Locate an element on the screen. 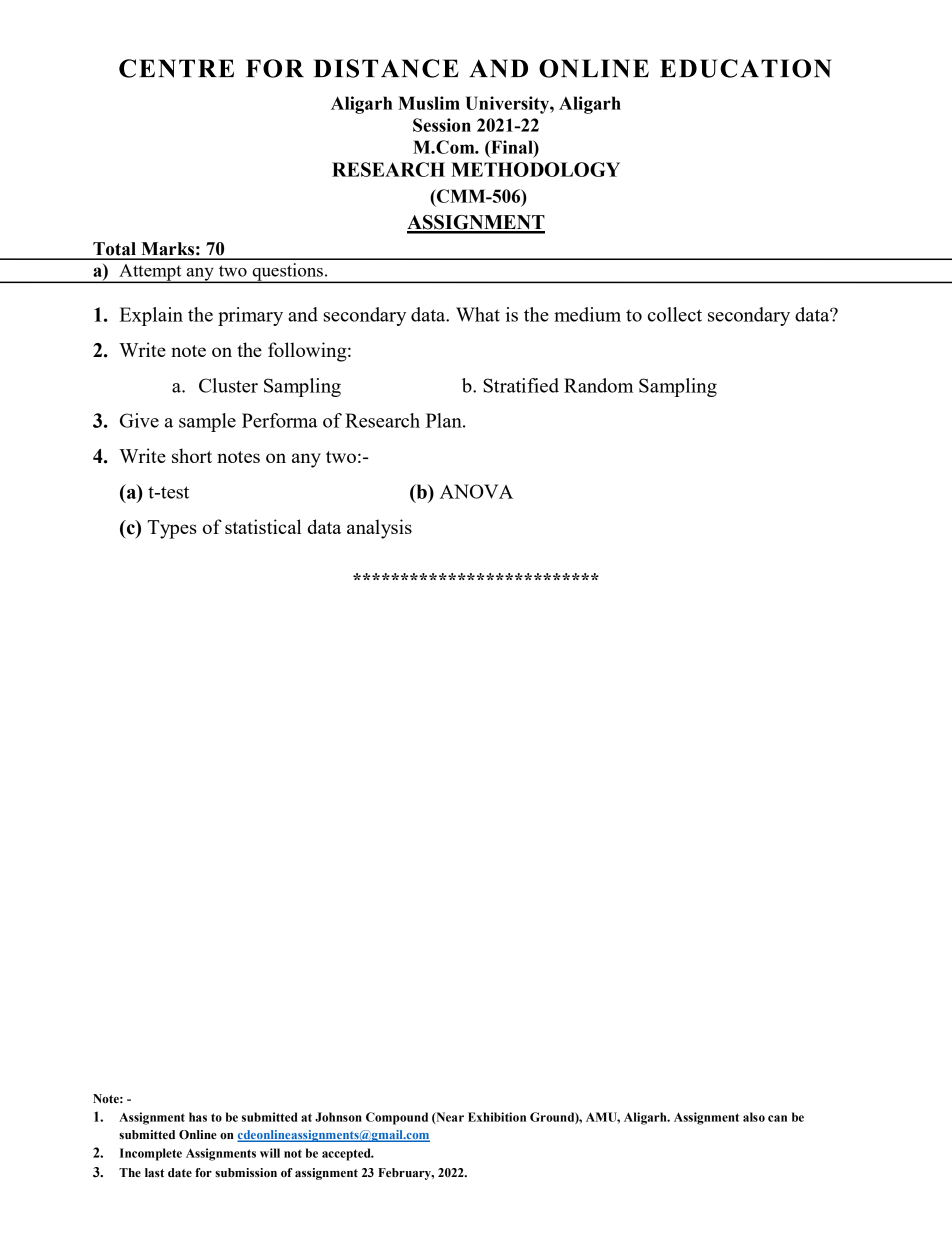 Image resolution: width=952 pixels, height=1233 pixels. Exhibition is located at coordinates (497, 1117).
